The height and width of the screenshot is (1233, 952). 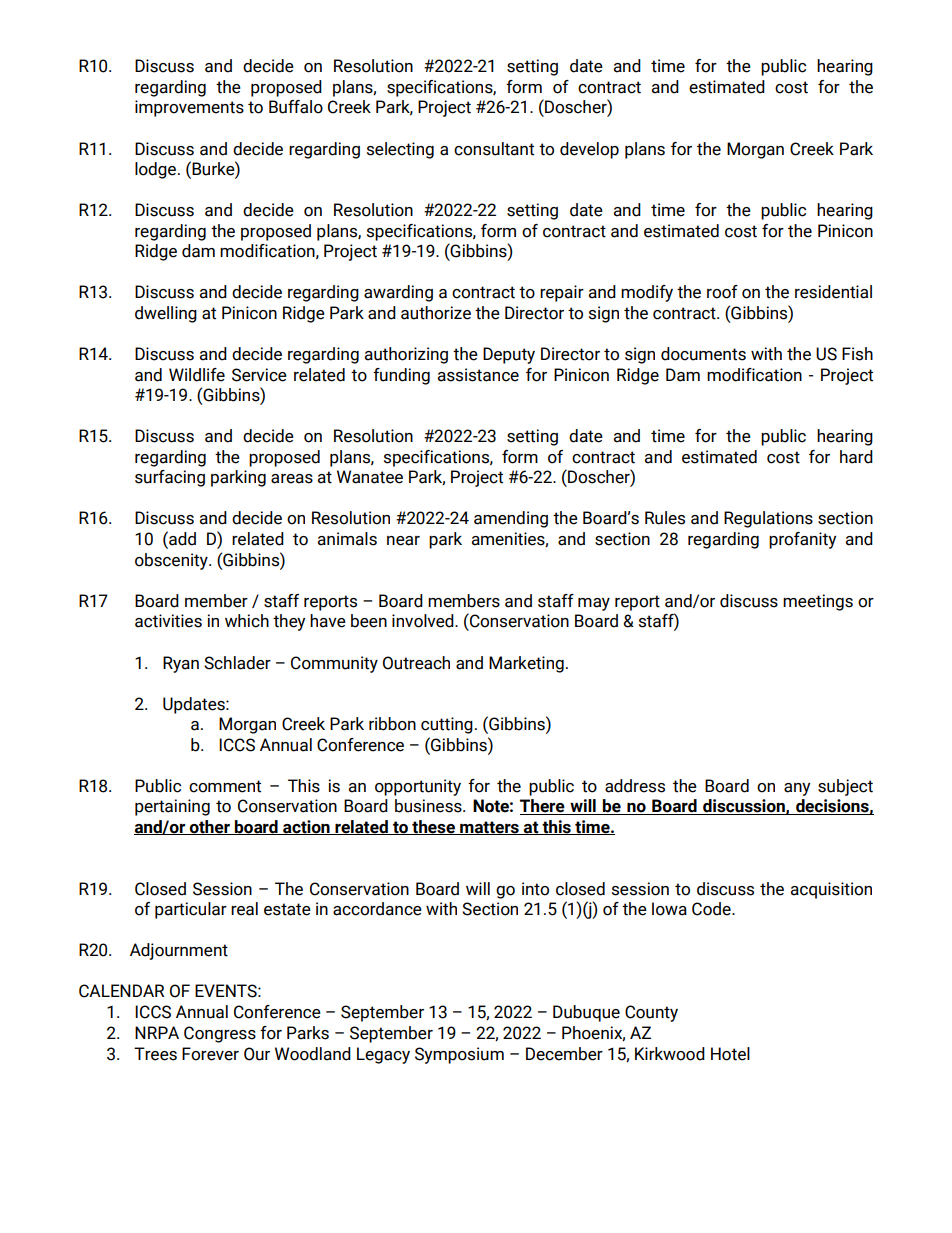 What do you see at coordinates (818, 602) in the screenshot?
I see `meetings` at bounding box center [818, 602].
